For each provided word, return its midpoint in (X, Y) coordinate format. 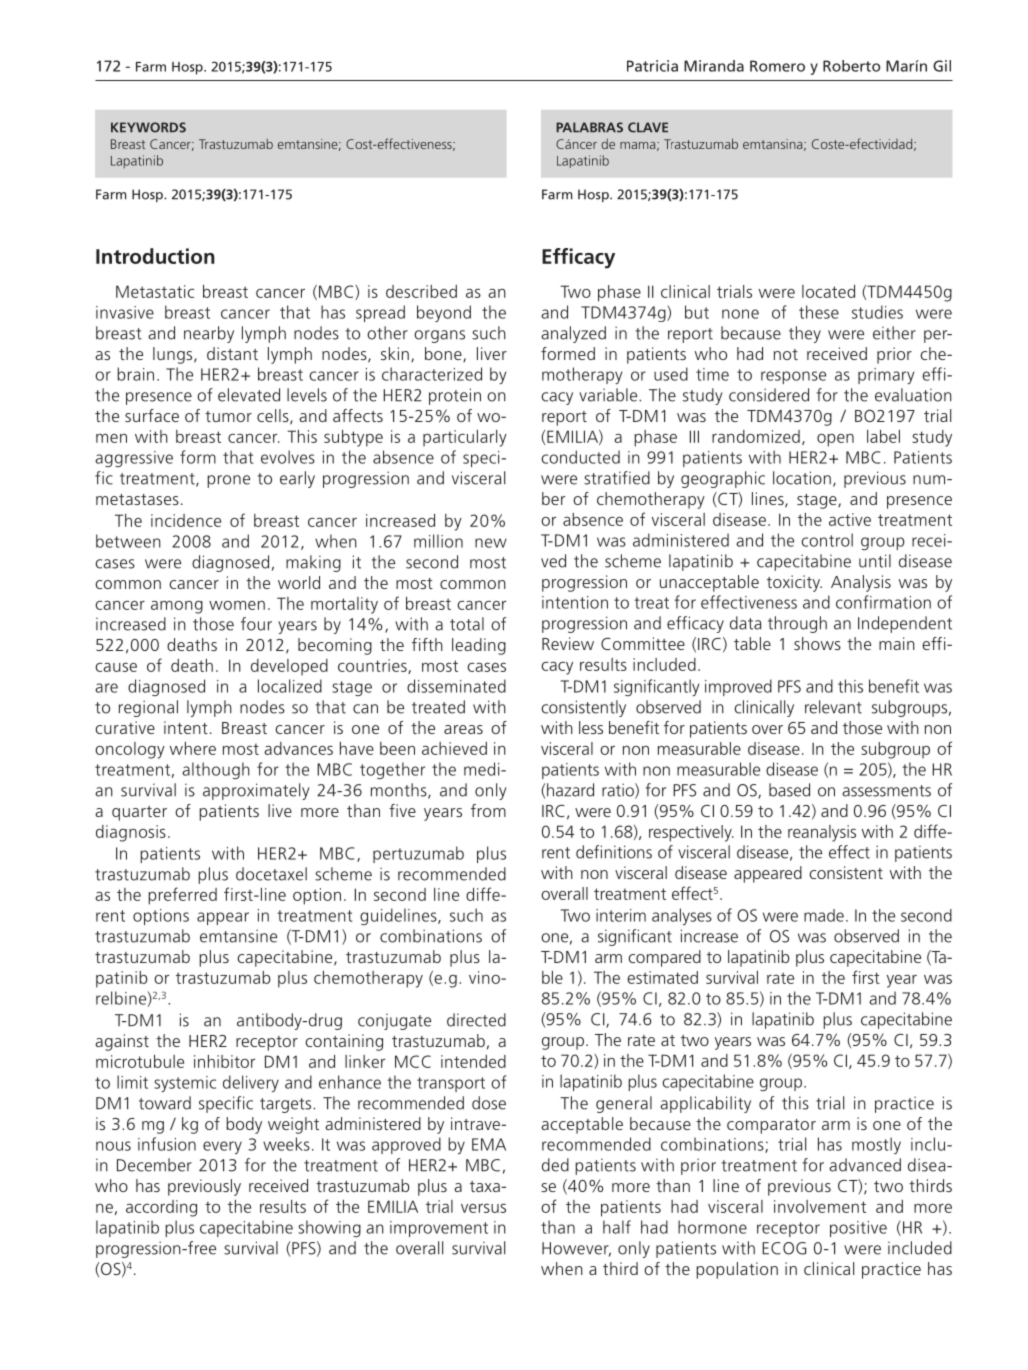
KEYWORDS (148, 127)
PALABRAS (589, 127)
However (576, 1249)
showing (329, 1228)
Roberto (852, 66)
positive (858, 1229)
